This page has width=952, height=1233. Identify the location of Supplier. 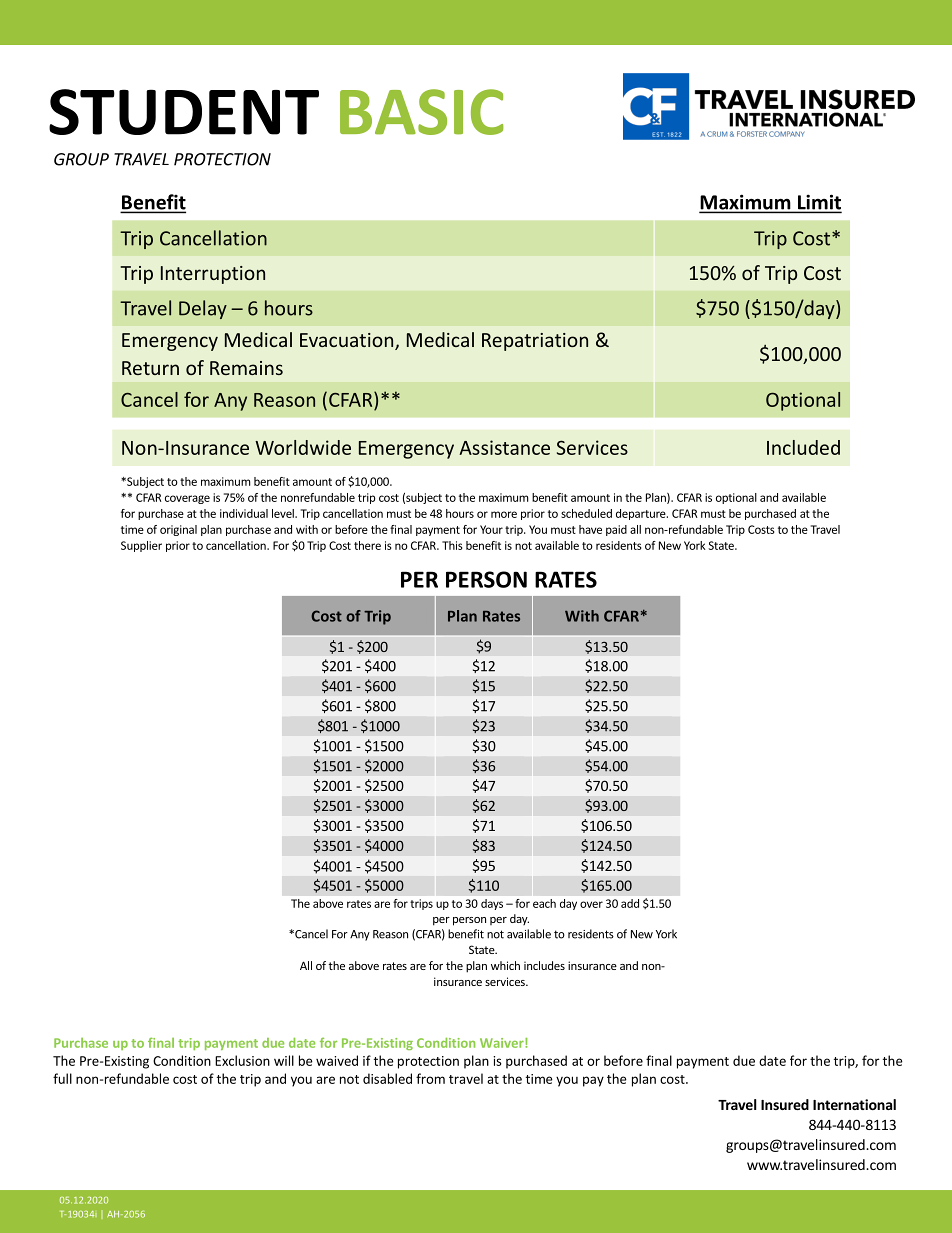
(141, 546).
